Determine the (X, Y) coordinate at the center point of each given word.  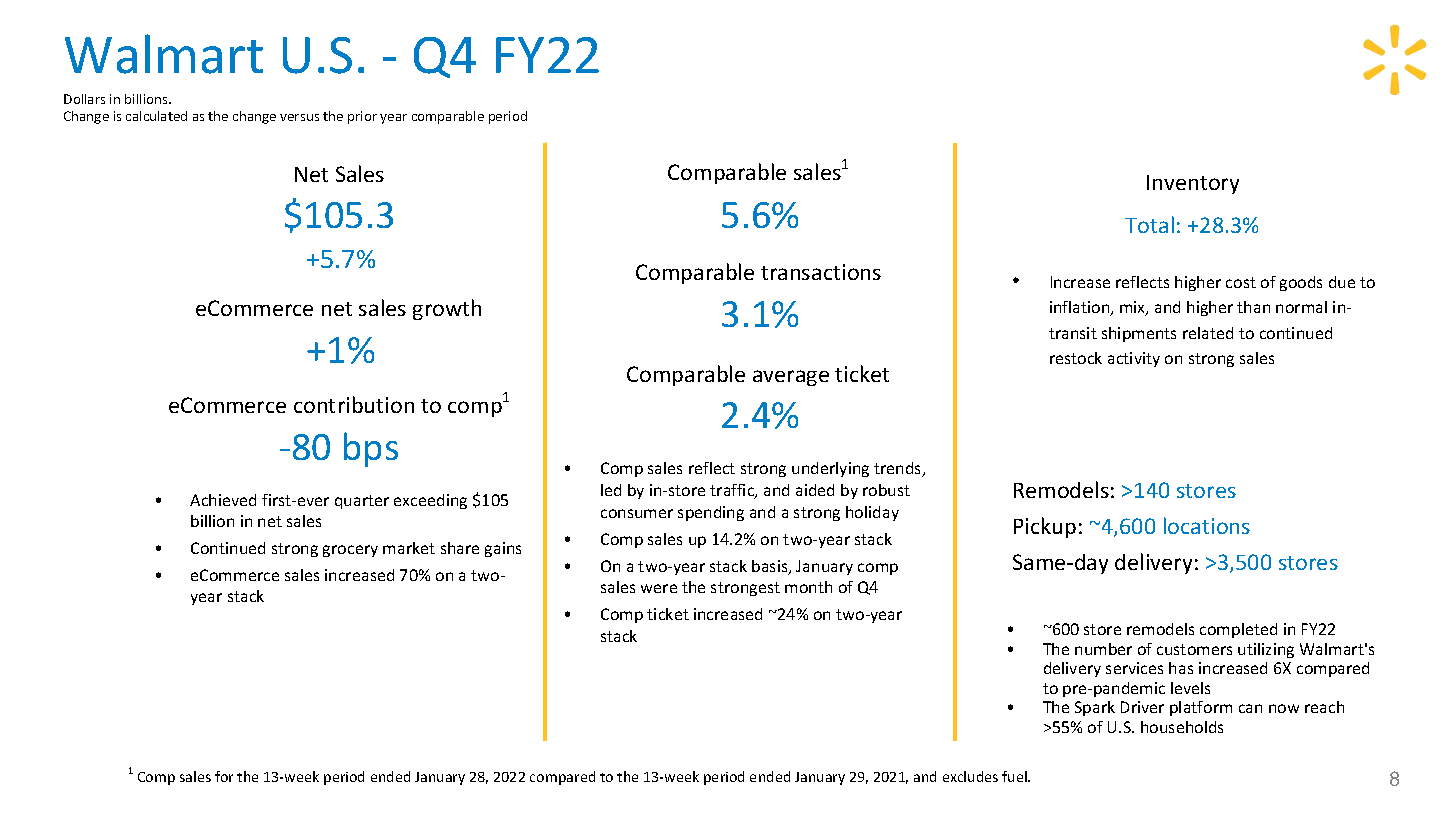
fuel (1015, 776)
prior (362, 117)
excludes (970, 776)
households (1182, 727)
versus (299, 117)
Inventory (1193, 184)
